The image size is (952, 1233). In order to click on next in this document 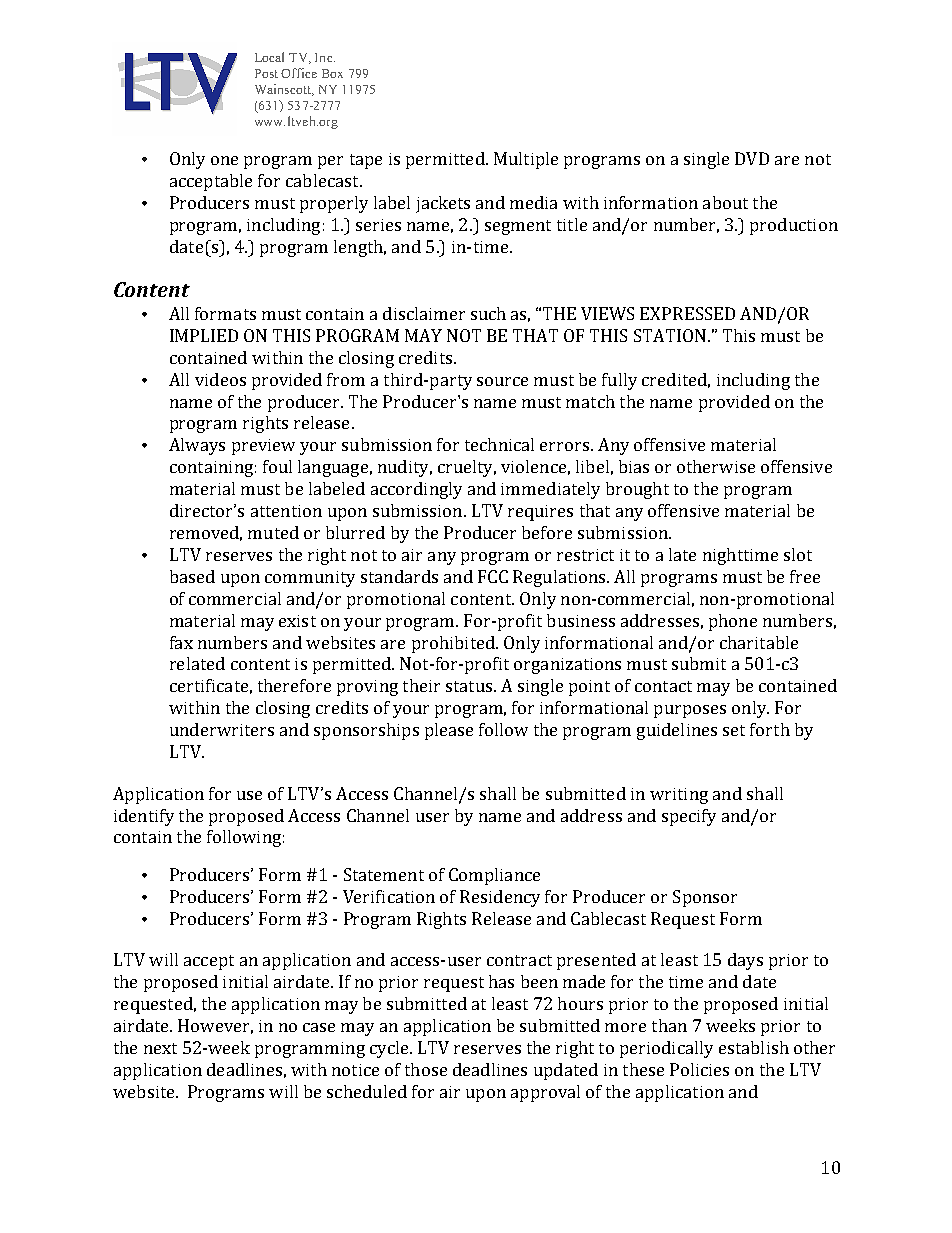, I will do `click(160, 1048)`.
